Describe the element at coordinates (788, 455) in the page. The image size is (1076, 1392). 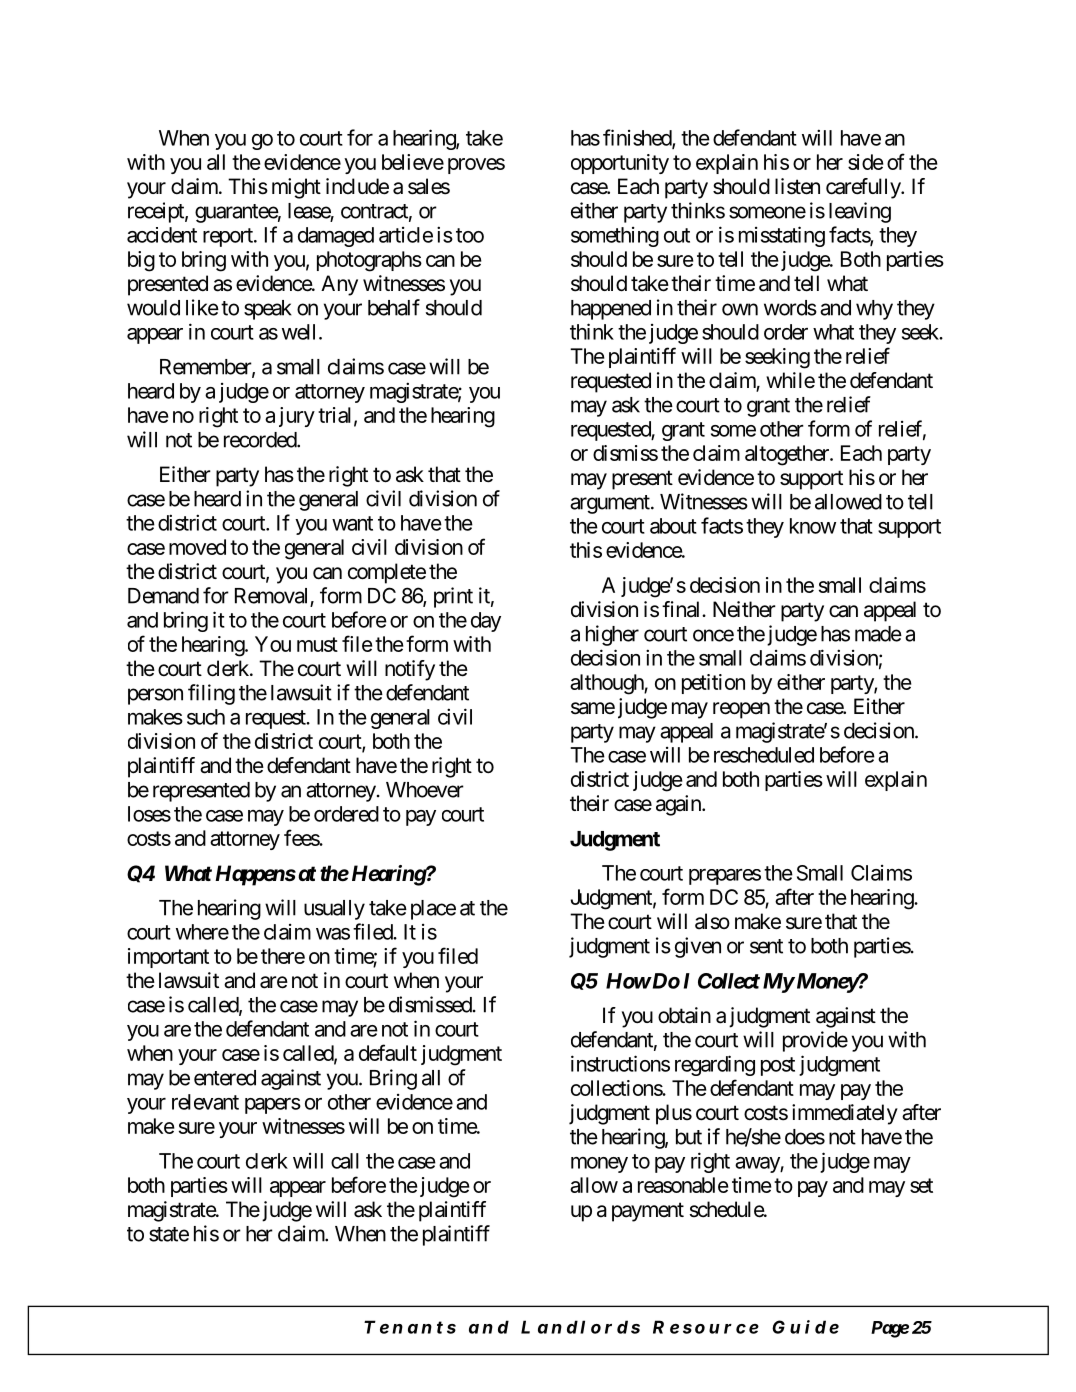
I see `altogether` at that location.
